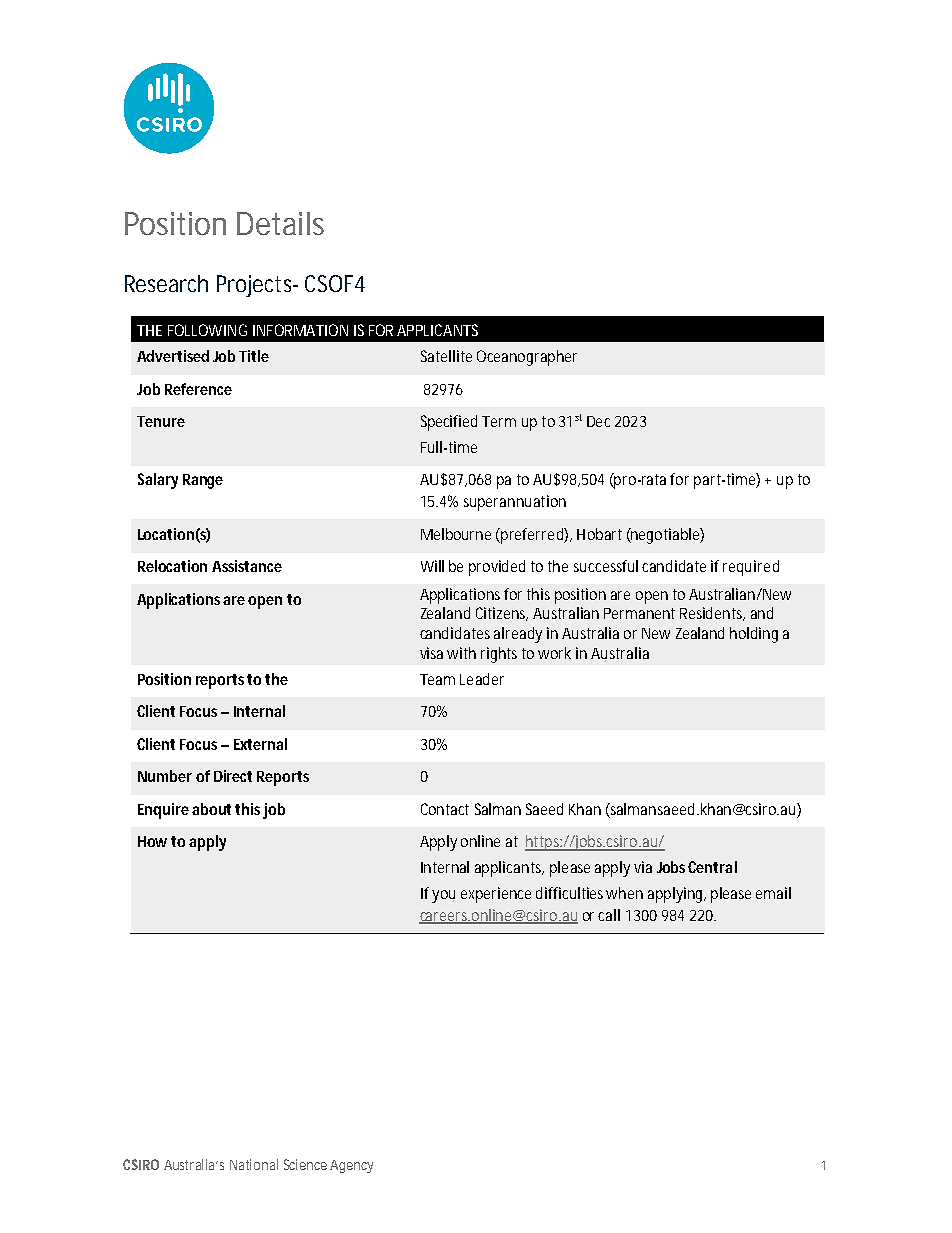 This page has width=952, height=1233. What do you see at coordinates (751, 568) in the page?
I see `required` at bounding box center [751, 568].
